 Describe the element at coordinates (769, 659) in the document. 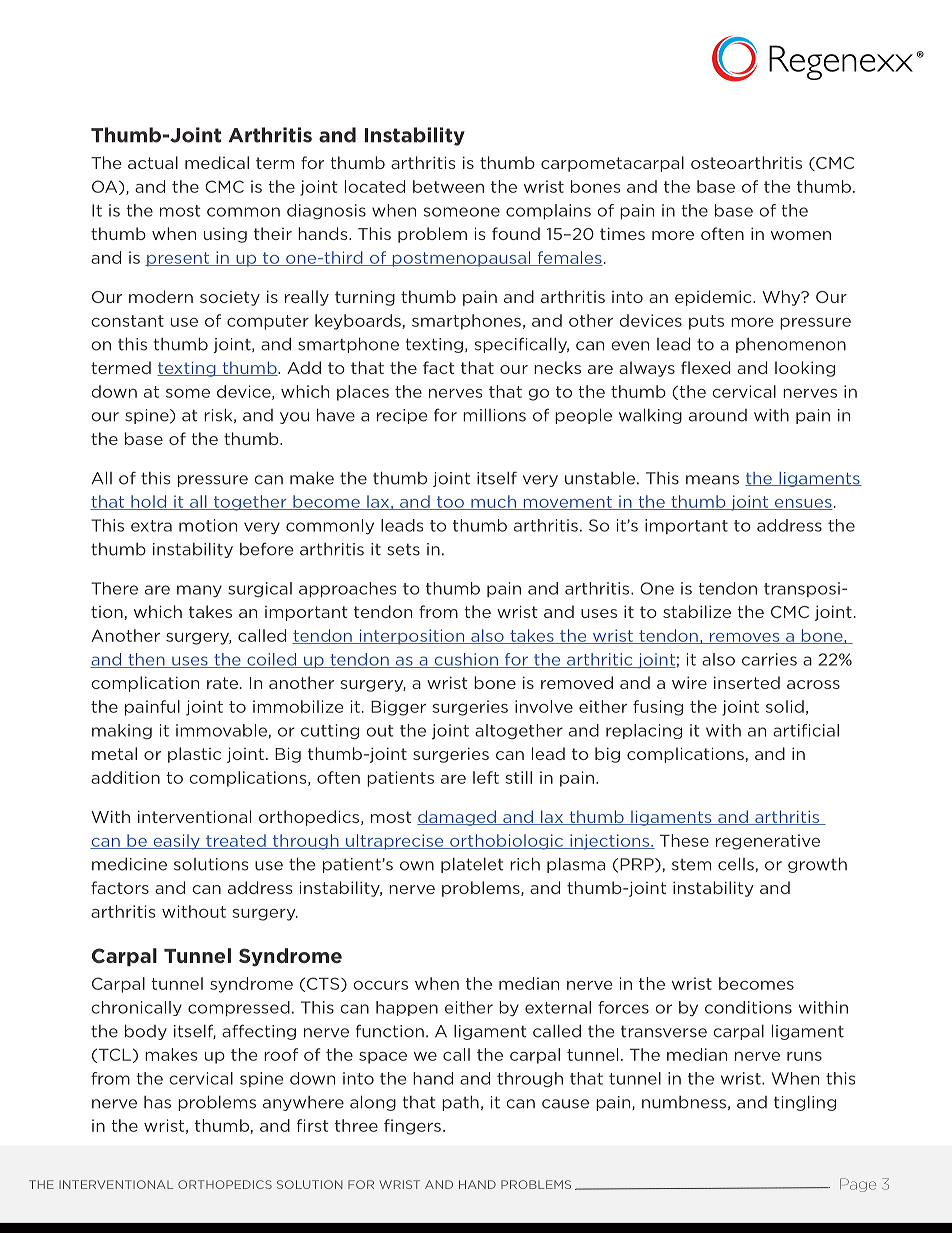

I see `carries` at that location.
